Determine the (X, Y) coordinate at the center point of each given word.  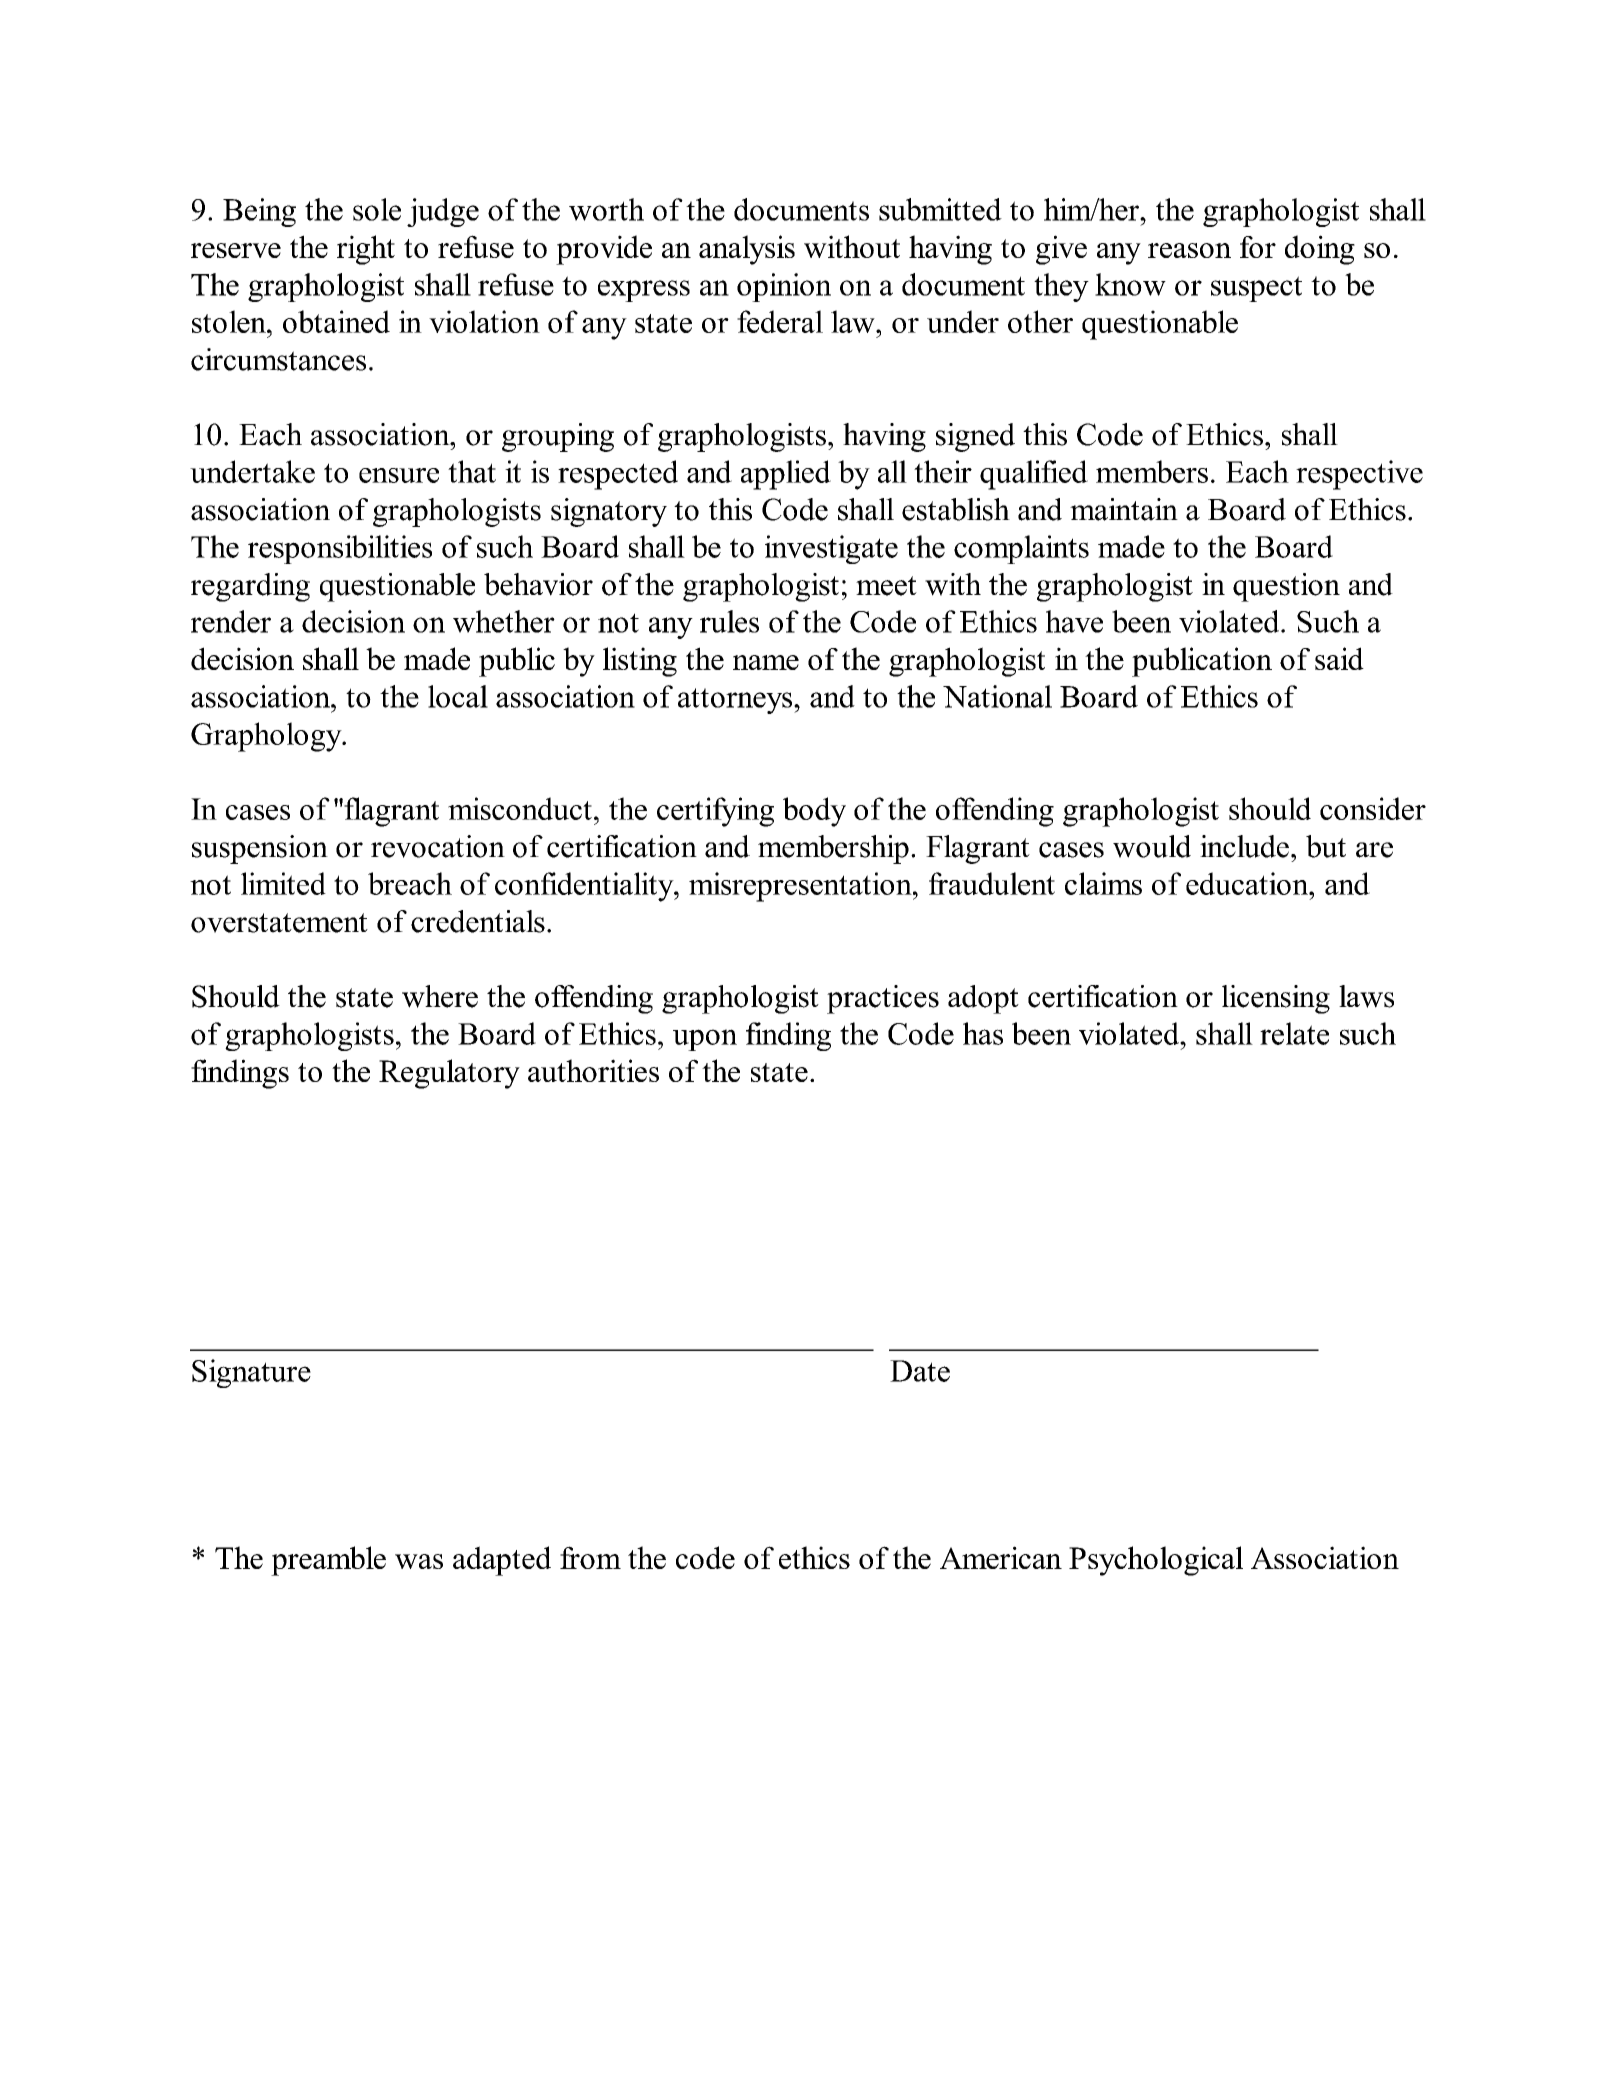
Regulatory (449, 1074)
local (458, 696)
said (1339, 658)
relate (1294, 1033)
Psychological (1156, 1561)
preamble (328, 1561)
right (366, 250)
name (766, 662)
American (1001, 1557)
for (1258, 247)
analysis (747, 250)
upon (705, 1040)
